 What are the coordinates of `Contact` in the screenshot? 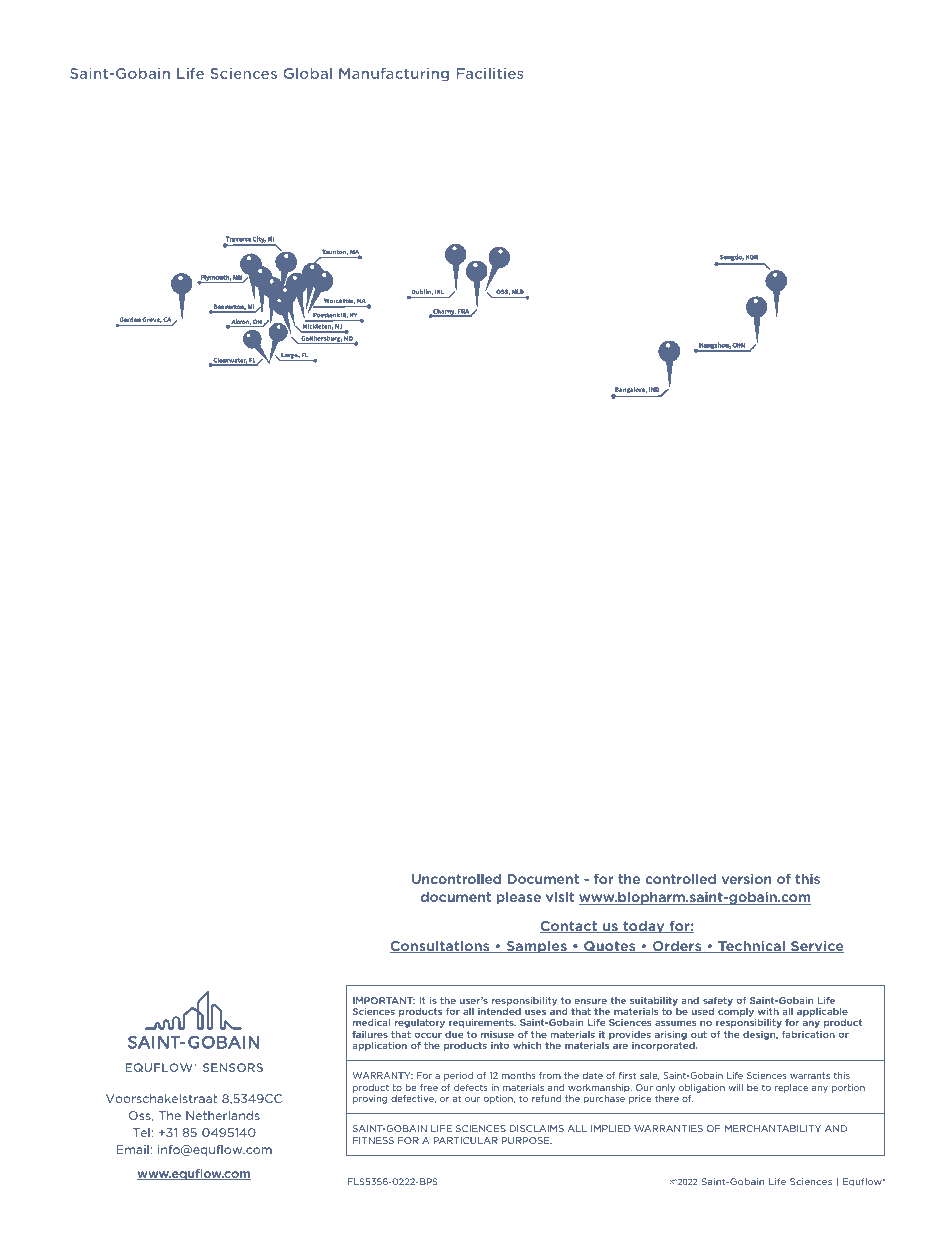 It's located at (569, 927).
